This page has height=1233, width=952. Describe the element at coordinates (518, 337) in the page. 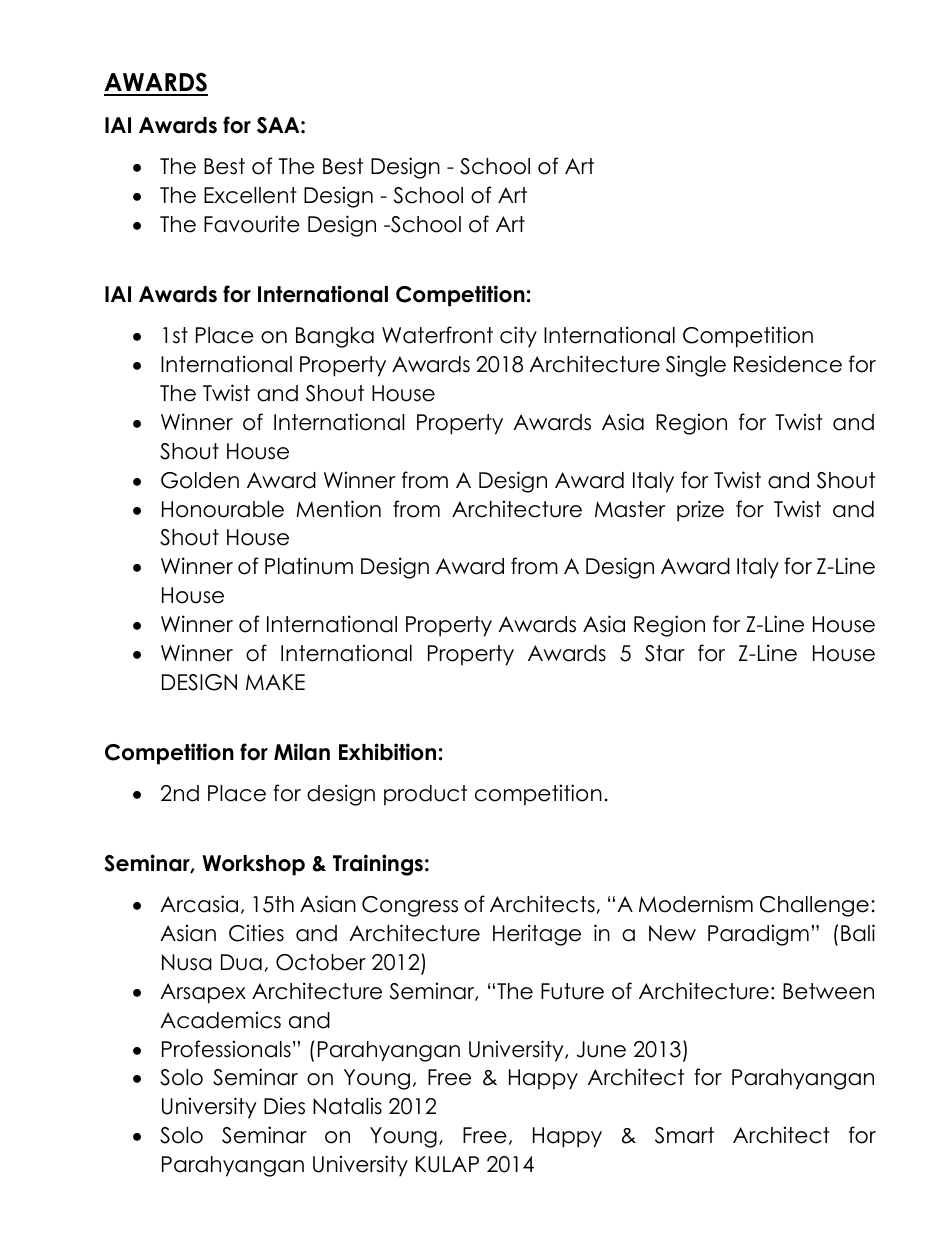

I see `city` at that location.
